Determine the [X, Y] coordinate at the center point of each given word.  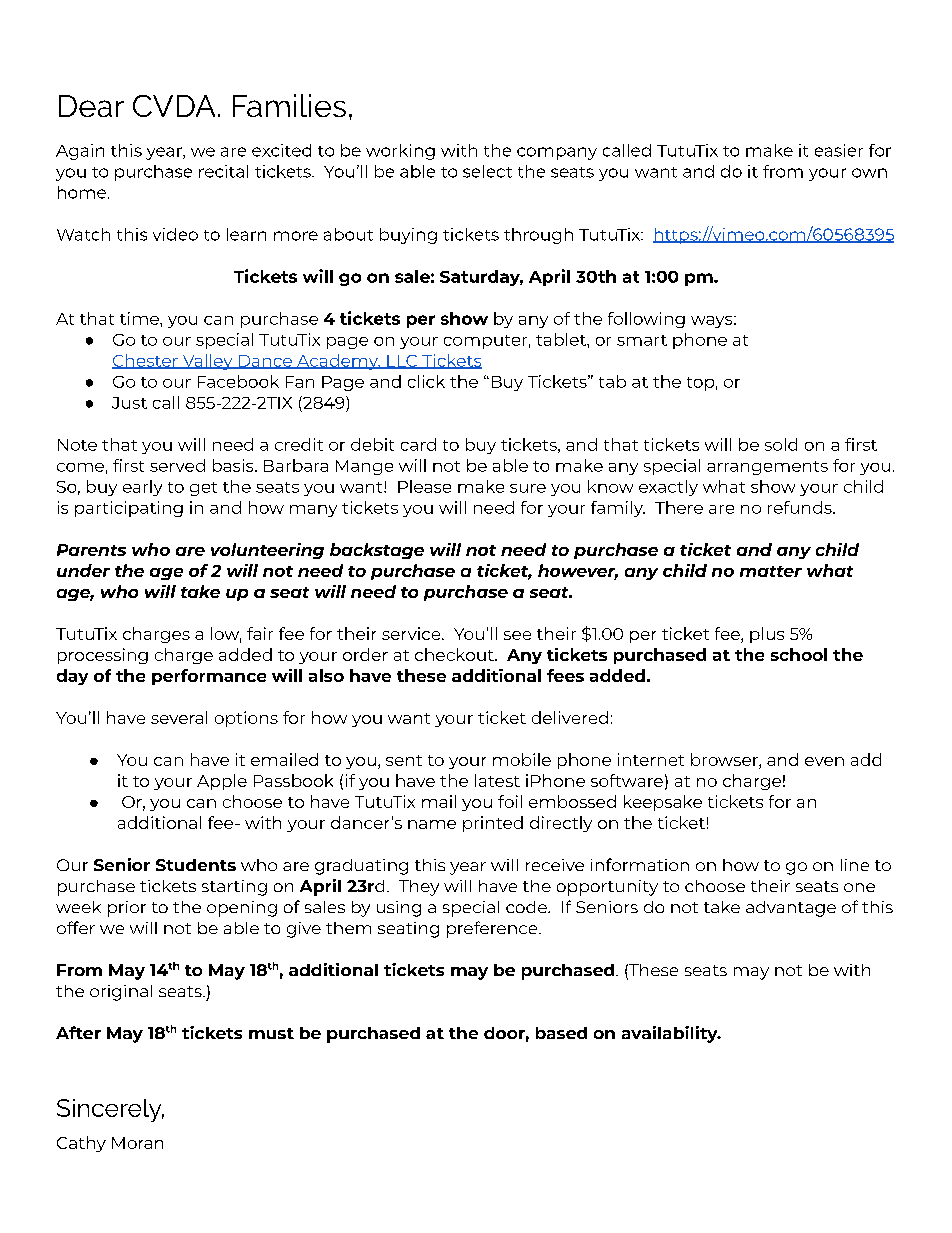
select [487, 171]
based [561, 1033]
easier [839, 150]
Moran [137, 1143]
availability [671, 1034]
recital [223, 171]
